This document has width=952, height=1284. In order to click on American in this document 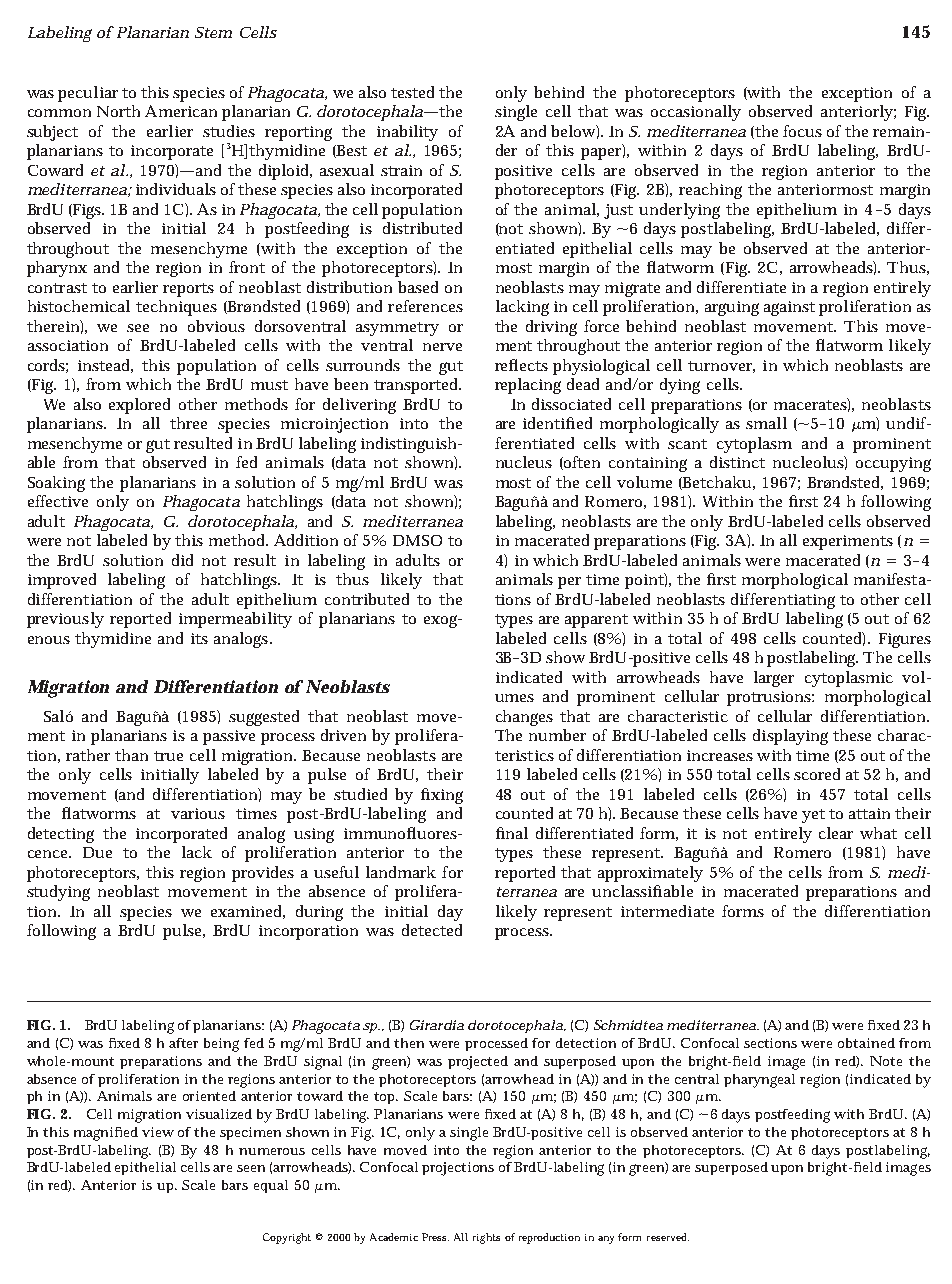, I will do `click(181, 111)`.
